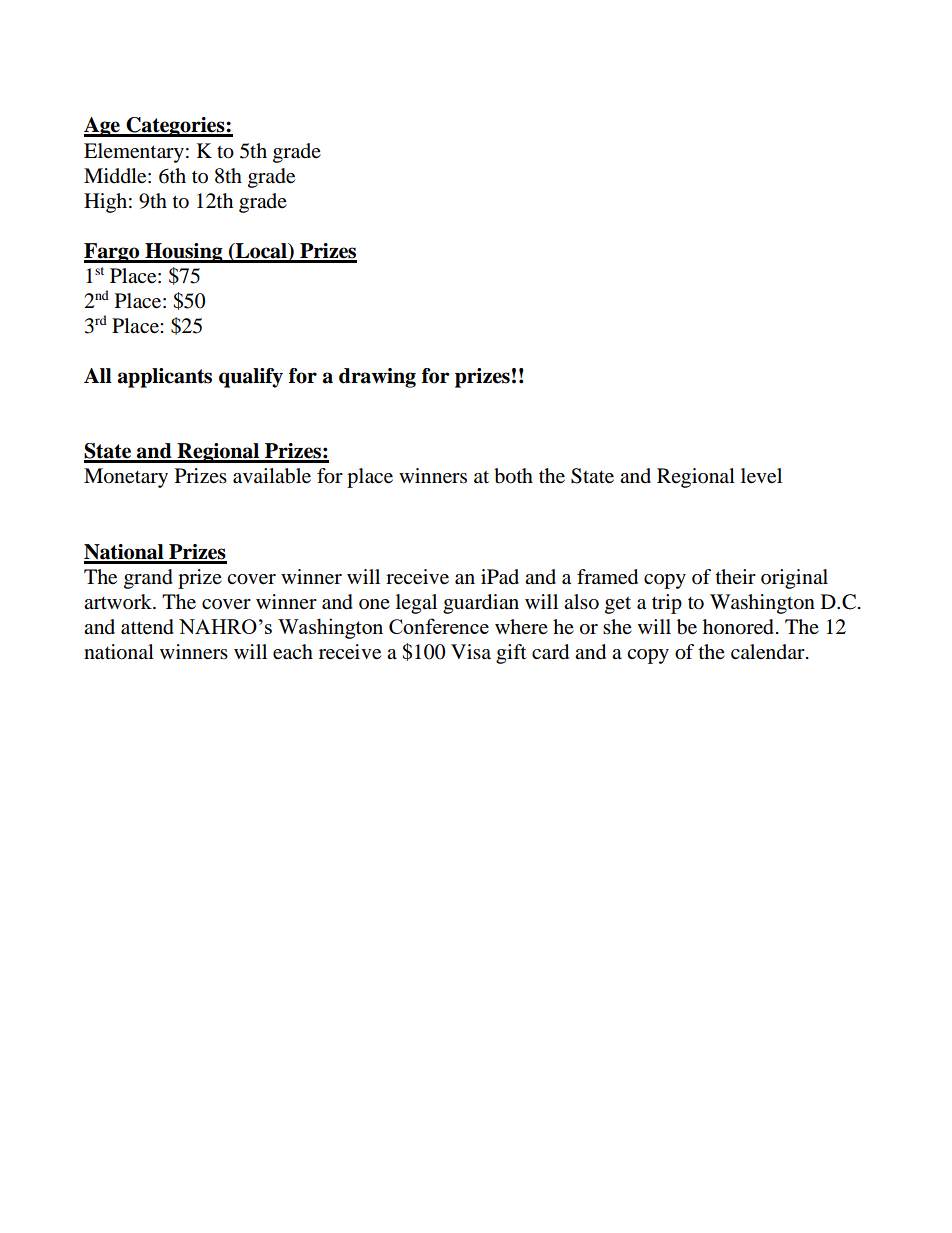  Describe the element at coordinates (761, 476) in the document. I see `level` at that location.
